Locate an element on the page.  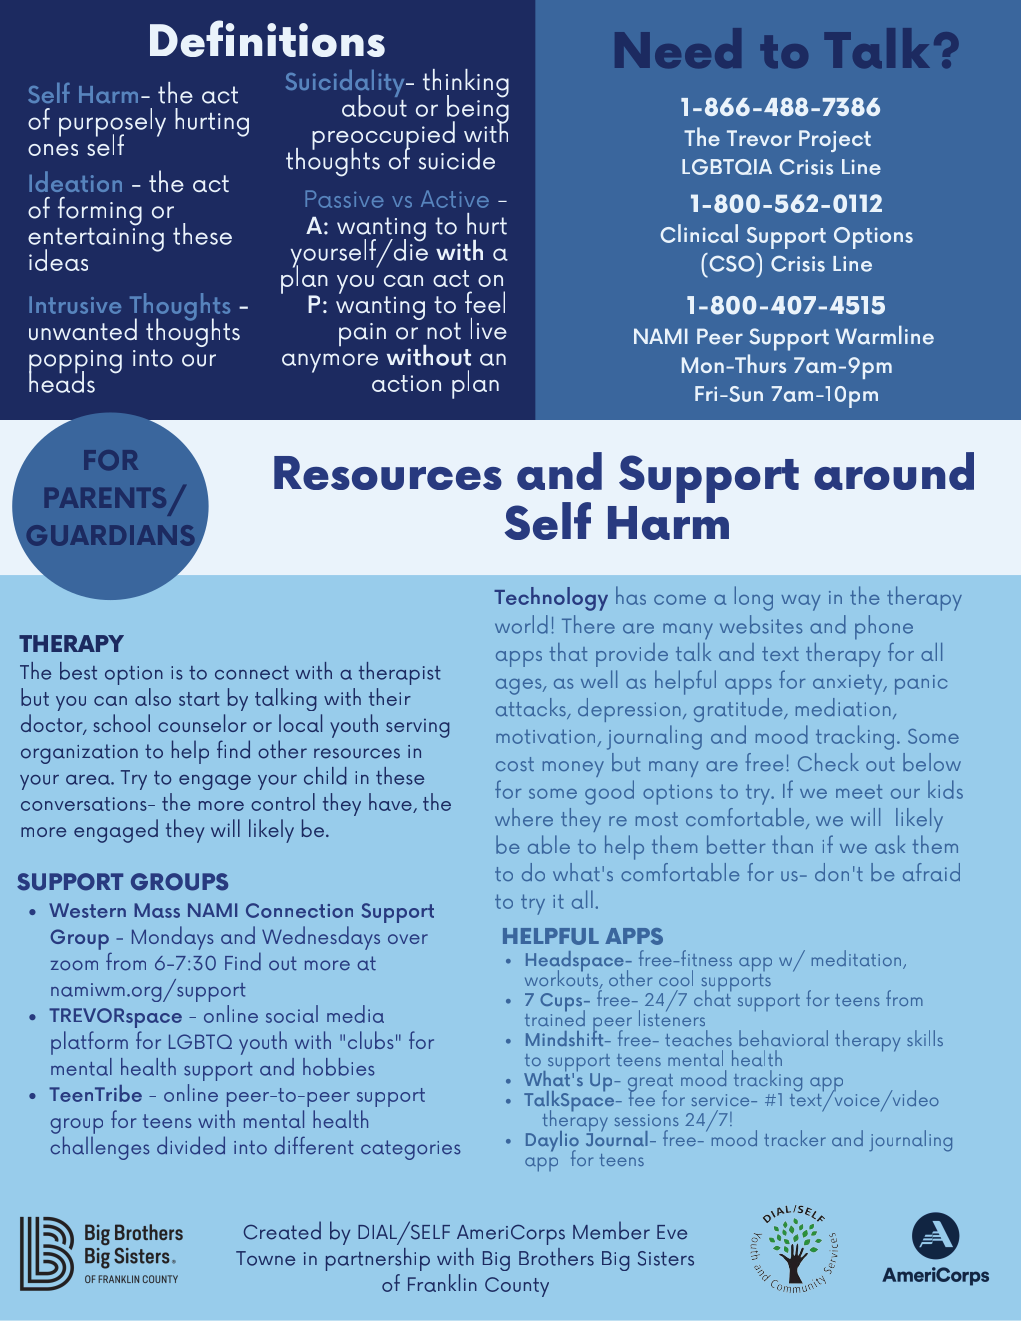
Towne is located at coordinates (265, 1258).
